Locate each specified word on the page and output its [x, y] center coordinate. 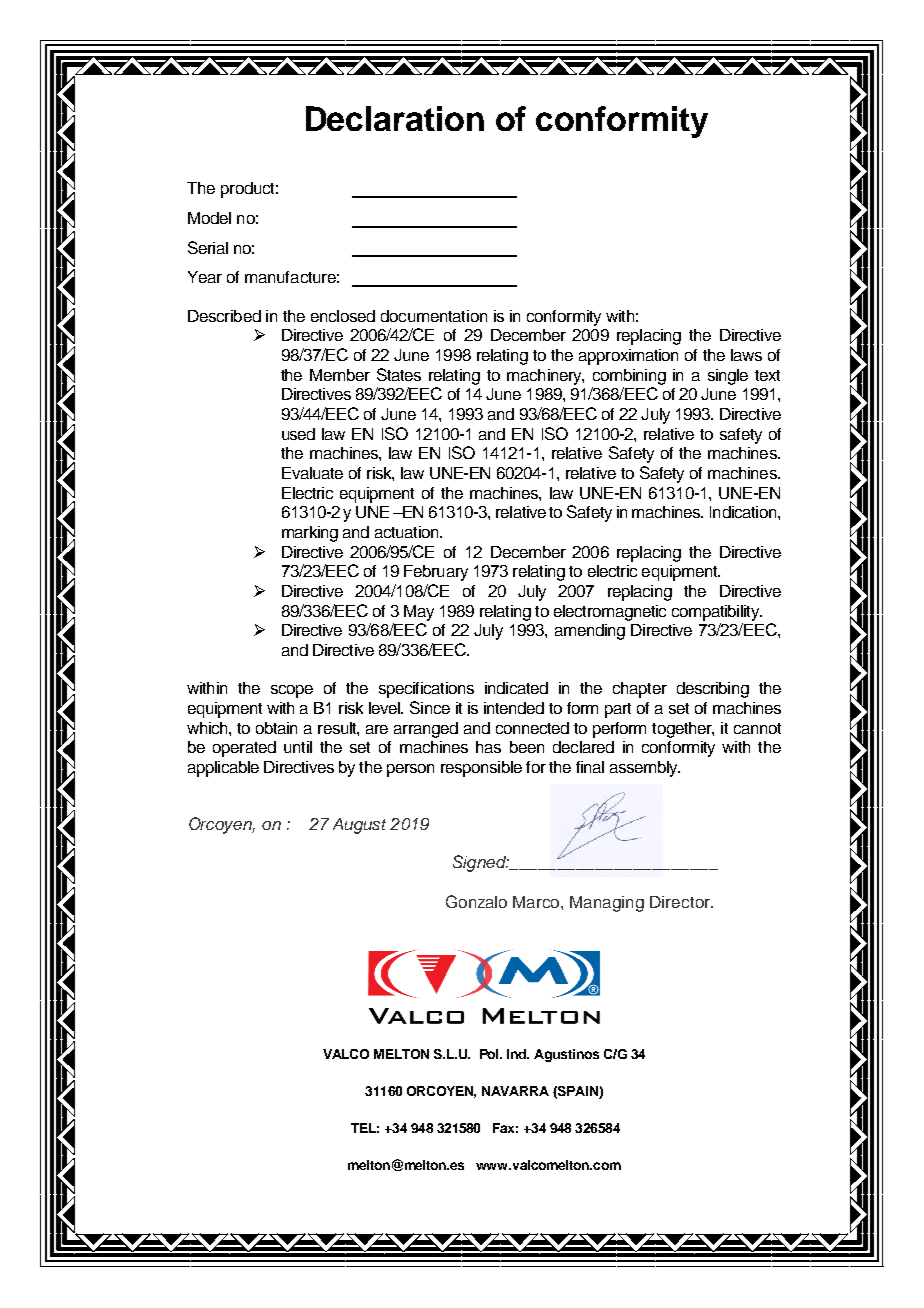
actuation [408, 532]
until [298, 747]
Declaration [395, 118]
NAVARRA [515, 1091]
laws [746, 355]
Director [681, 902]
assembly [645, 769]
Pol [491, 1054]
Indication [743, 512]
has [488, 747]
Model [209, 218]
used [298, 434]
